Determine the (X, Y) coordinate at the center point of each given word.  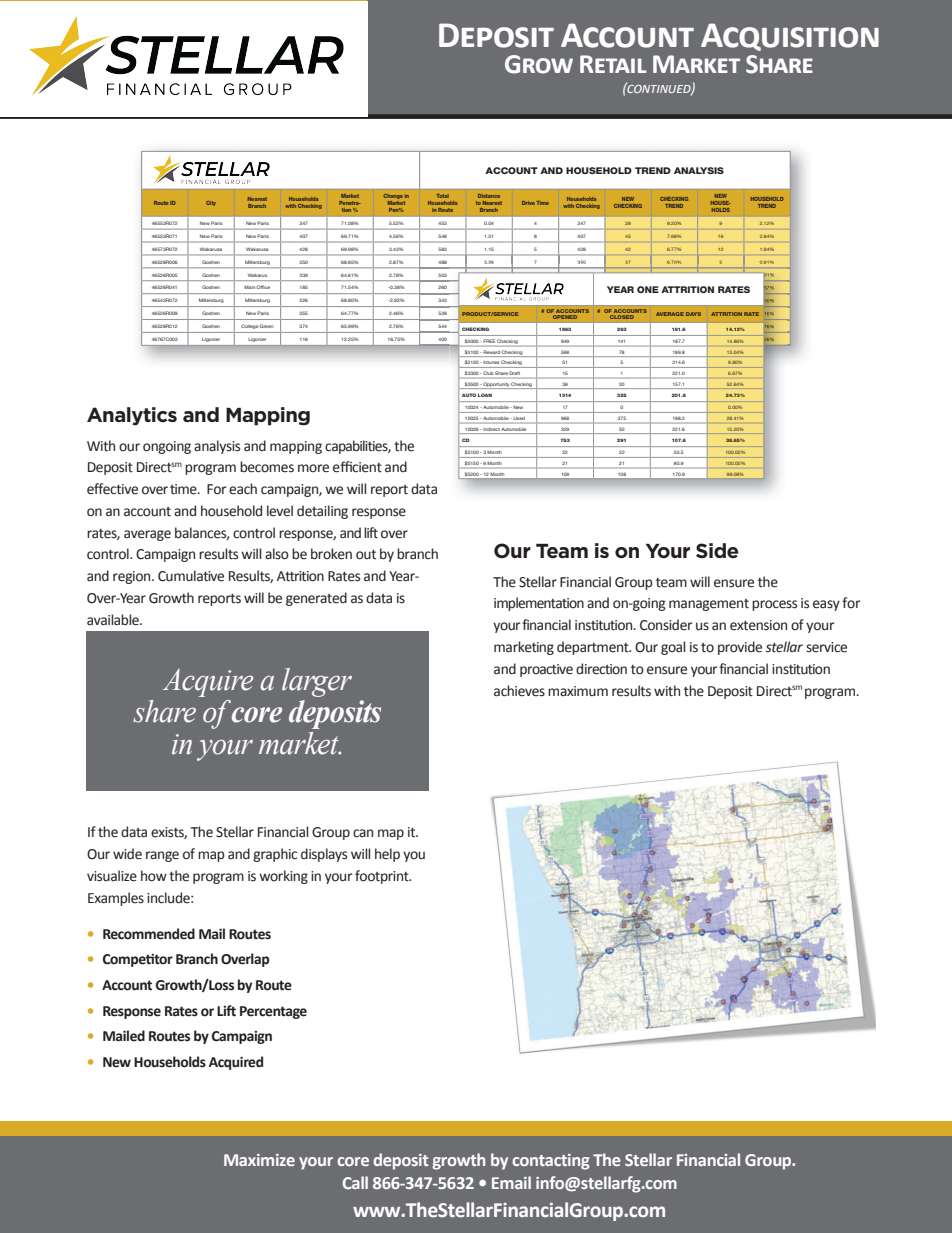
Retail (613, 64)
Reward (492, 352)
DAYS (693, 314)
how (154, 876)
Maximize (259, 1160)
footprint (383, 877)
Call (355, 1182)
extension (758, 625)
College (250, 326)
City (211, 203)
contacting (551, 1162)
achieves (519, 691)
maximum (578, 691)
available (114, 620)
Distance (489, 196)
